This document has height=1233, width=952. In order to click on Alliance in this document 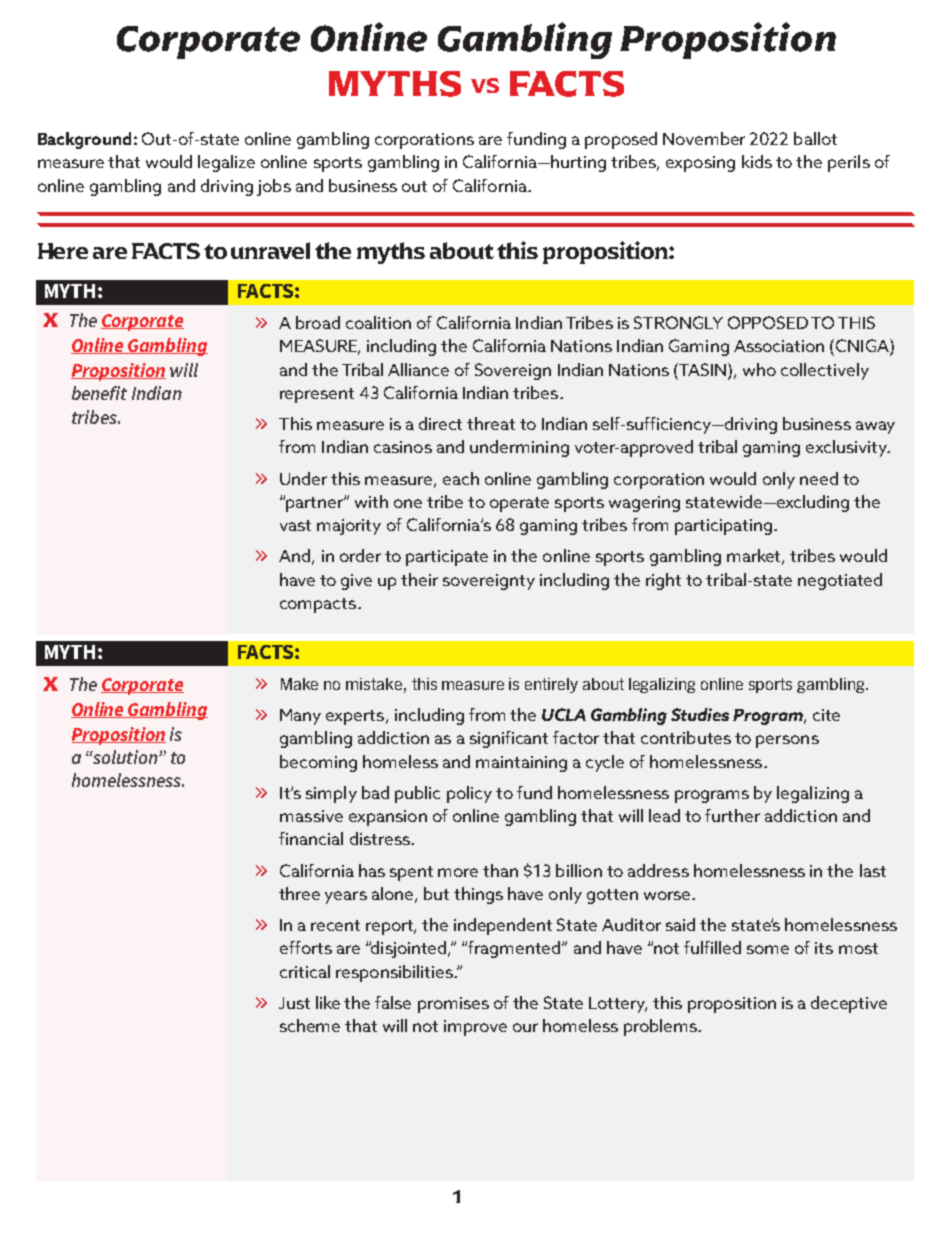, I will do `click(418, 369)`.
